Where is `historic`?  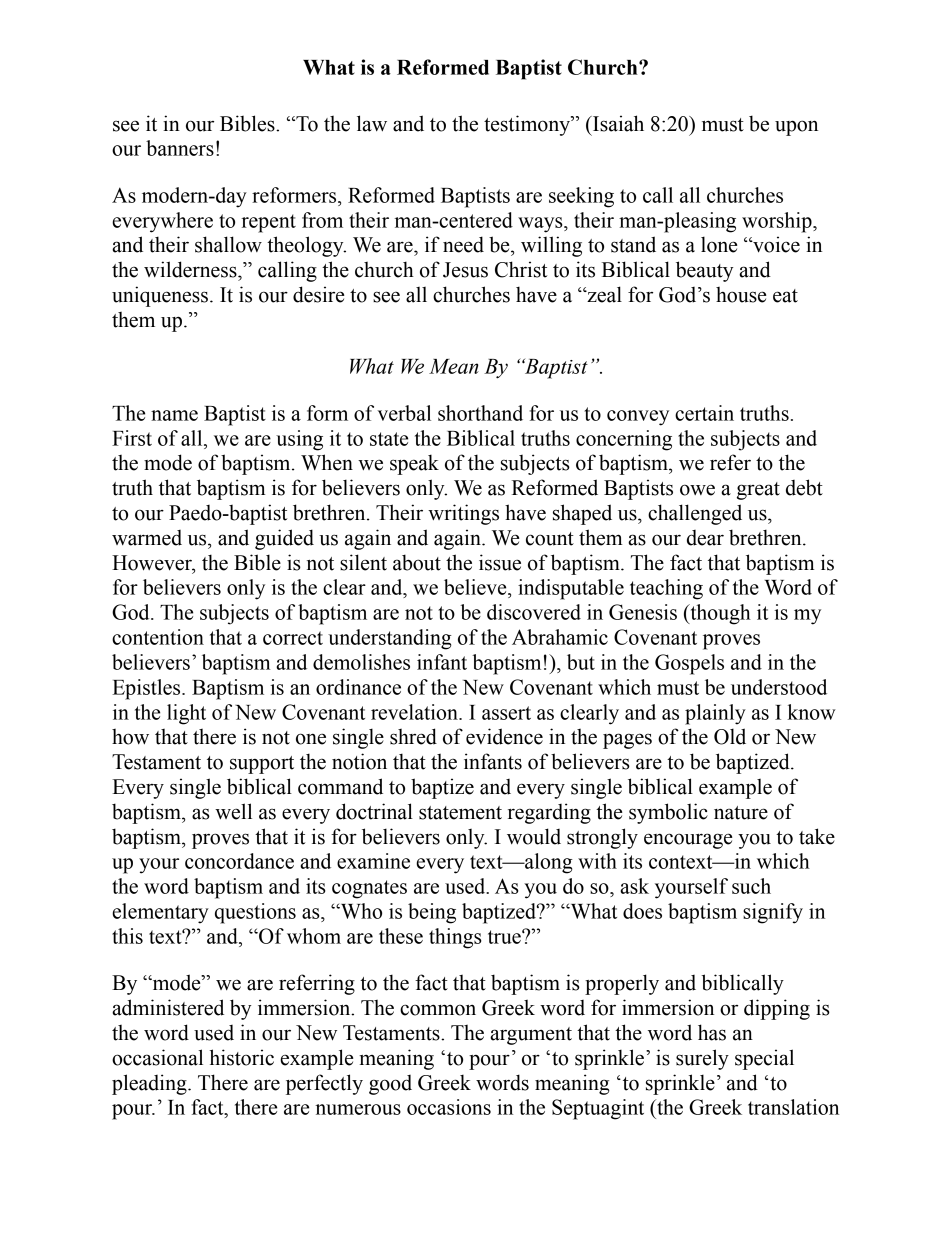 historic is located at coordinates (242, 1057).
